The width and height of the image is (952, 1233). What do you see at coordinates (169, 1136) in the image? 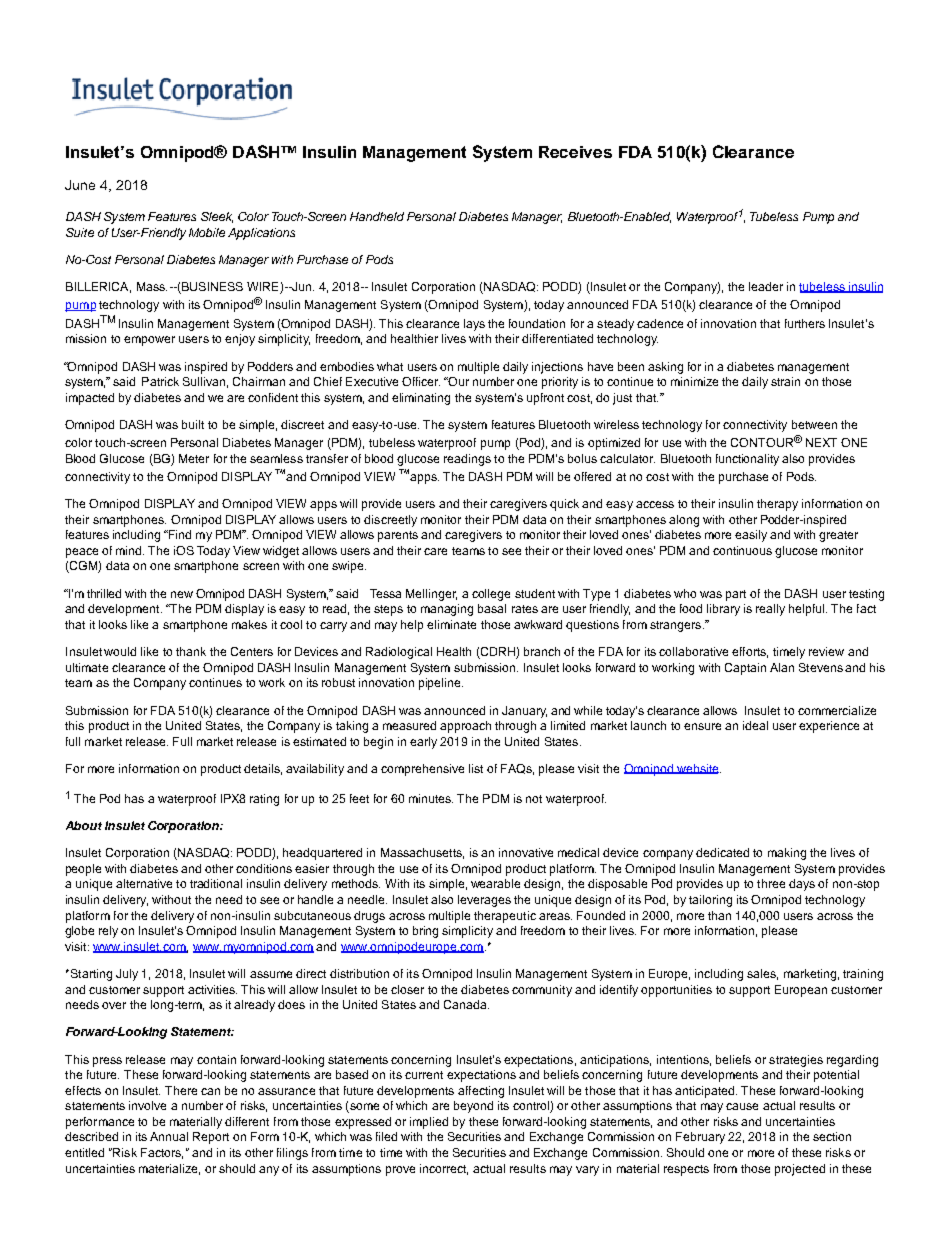
I see `Annual` at bounding box center [169, 1136].
